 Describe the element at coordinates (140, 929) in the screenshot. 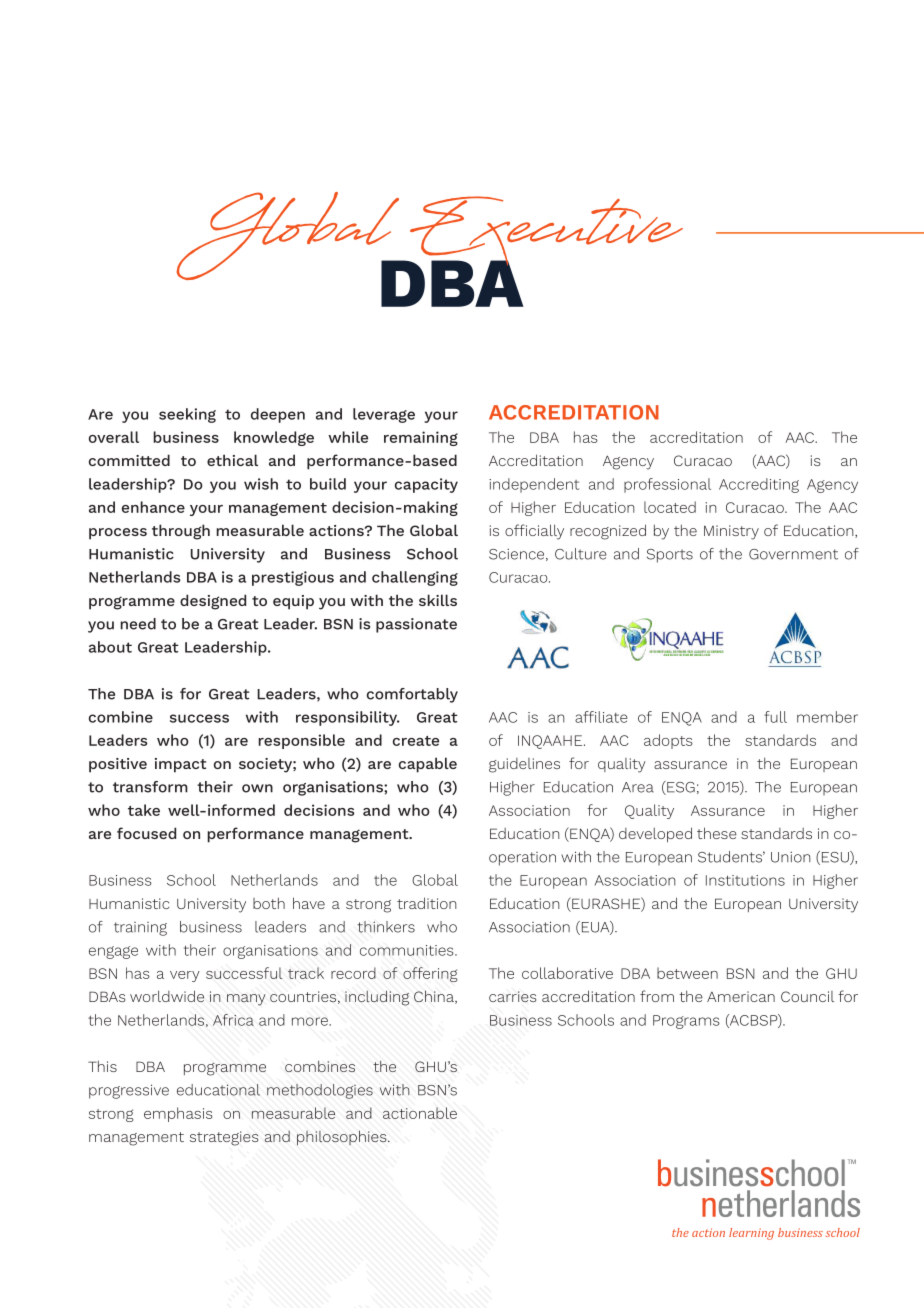

I see `training` at that location.
